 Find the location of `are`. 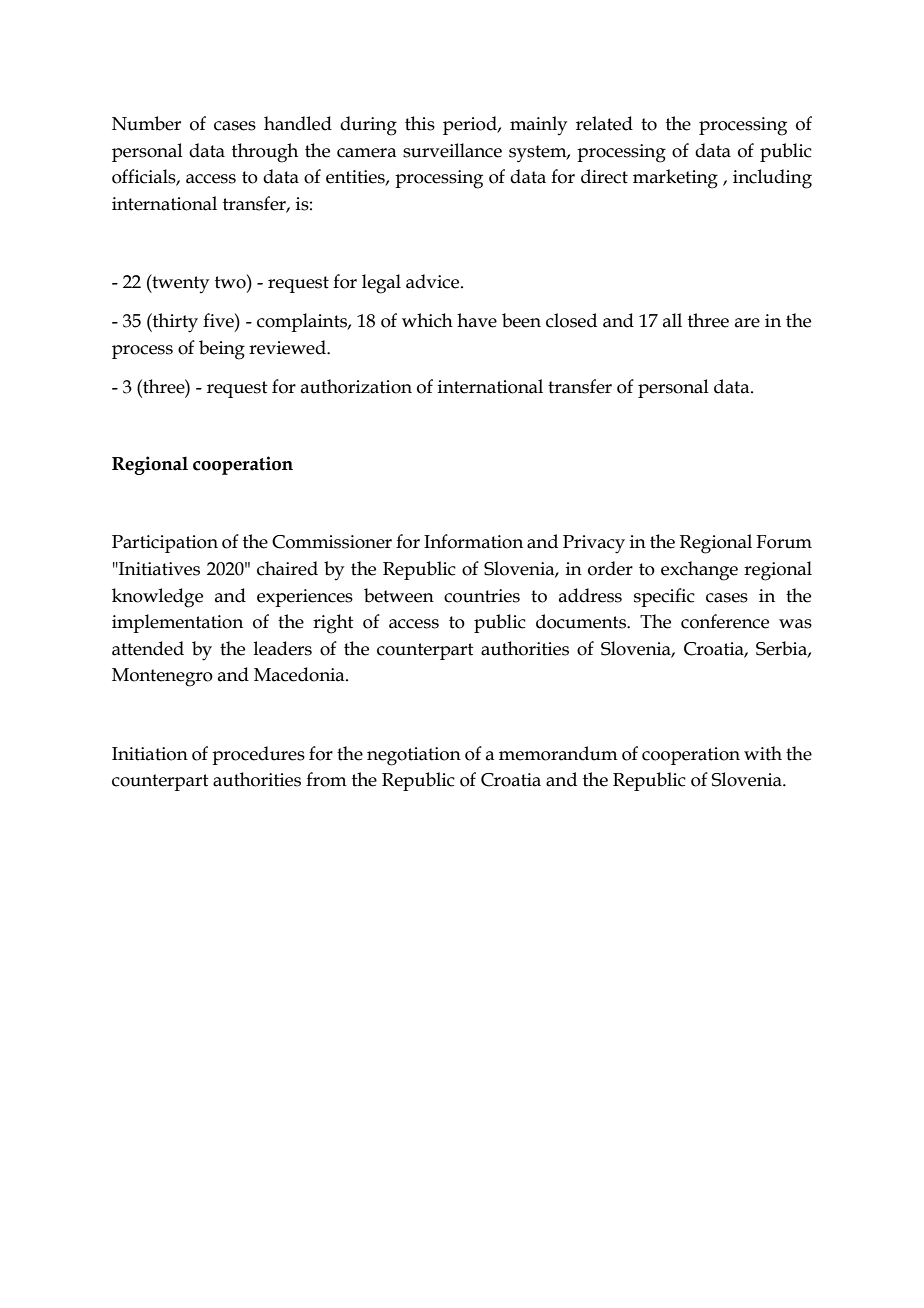

are is located at coordinates (747, 323).
